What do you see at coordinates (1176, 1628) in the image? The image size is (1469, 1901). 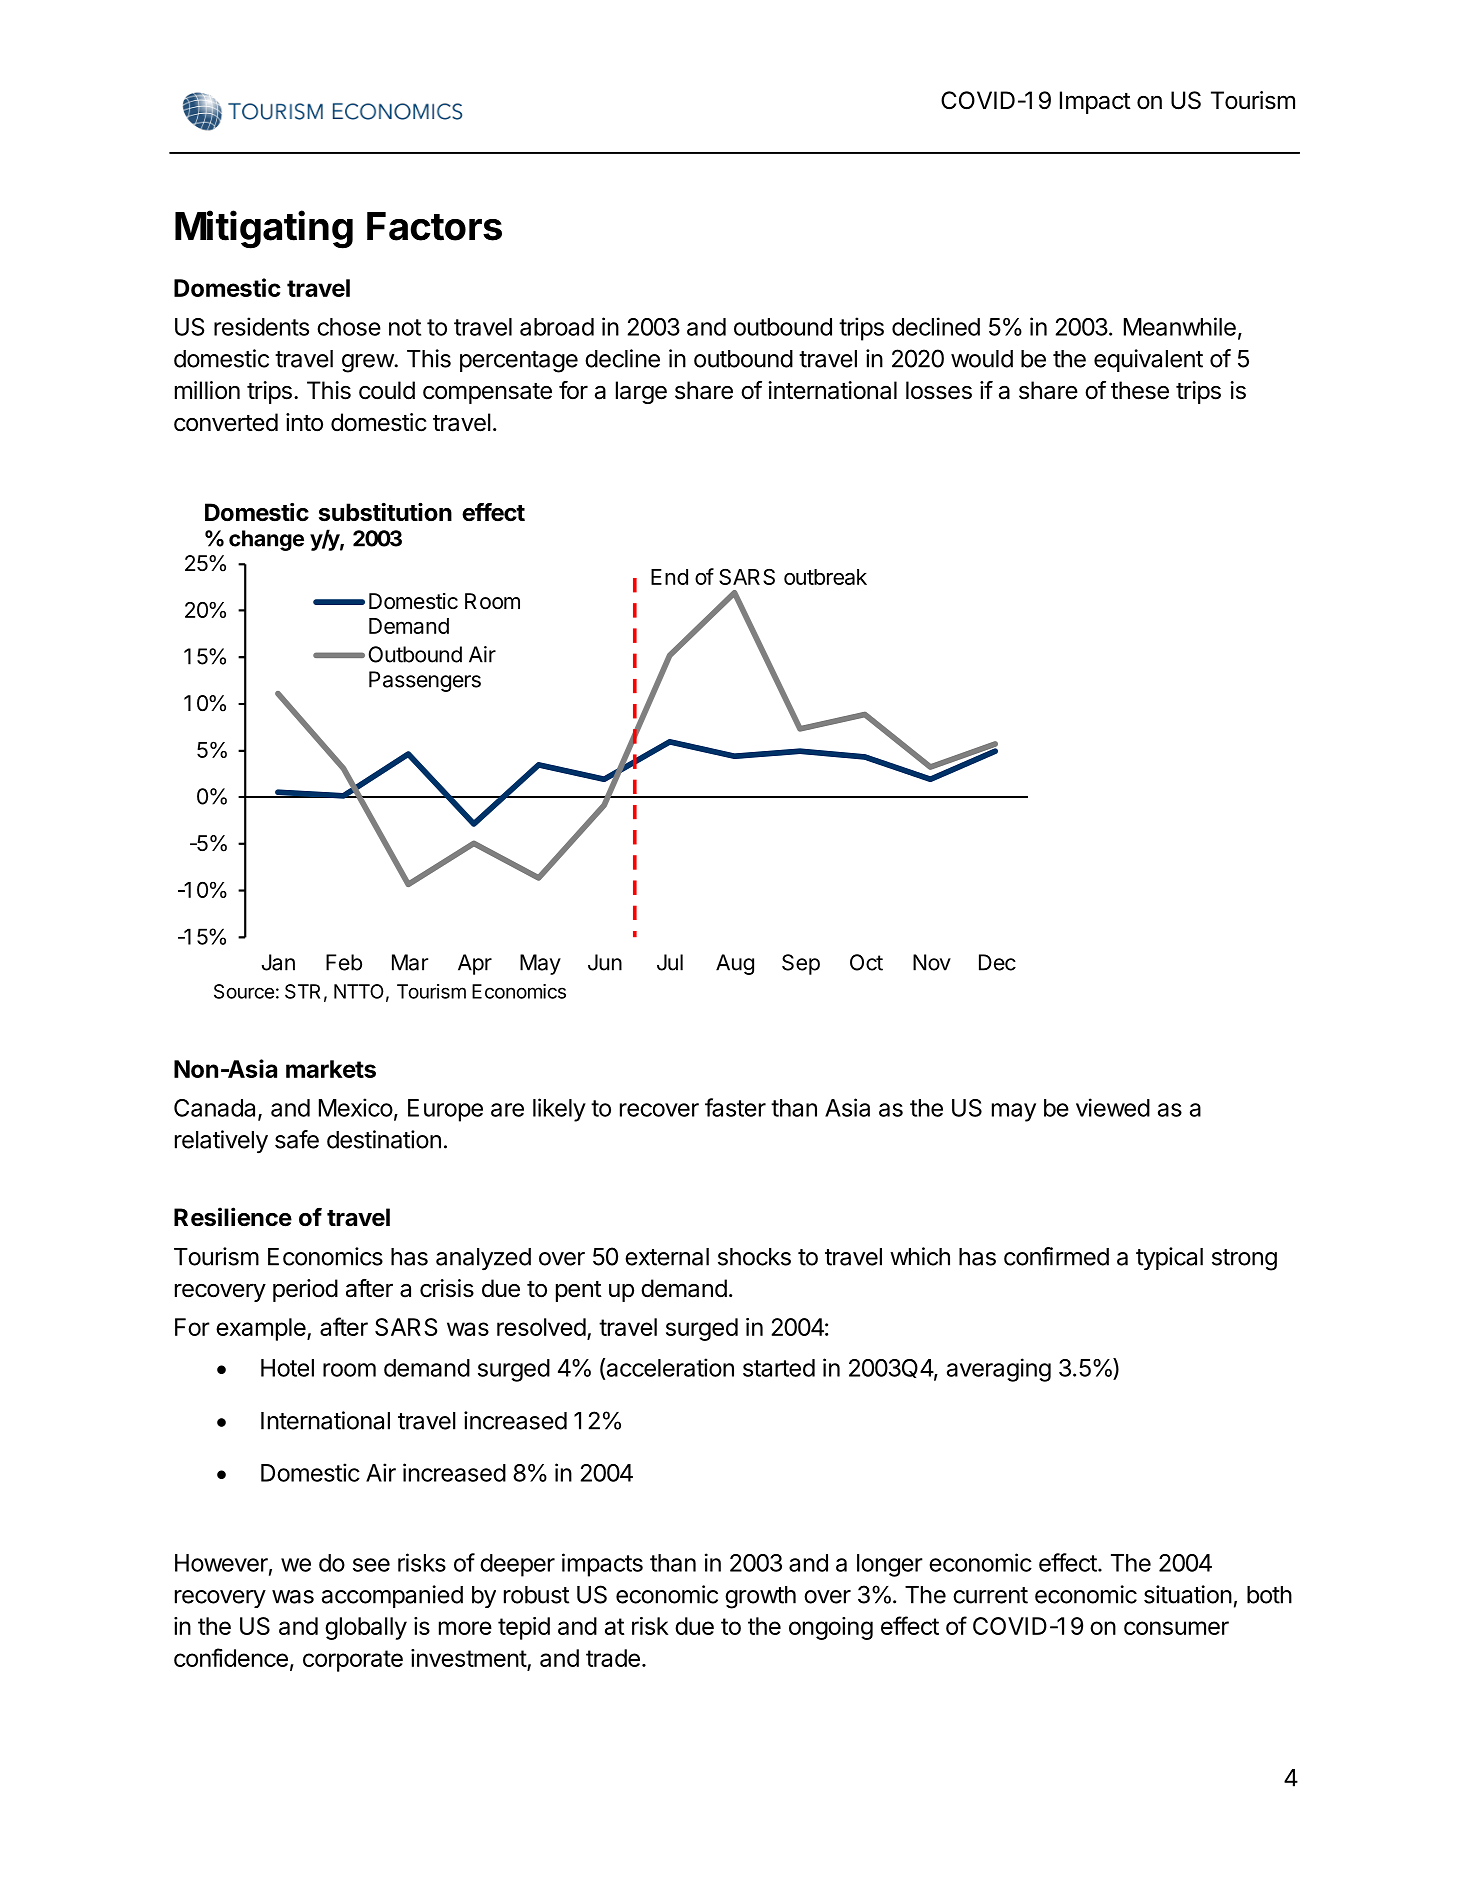 I see `consumer` at bounding box center [1176, 1628].
